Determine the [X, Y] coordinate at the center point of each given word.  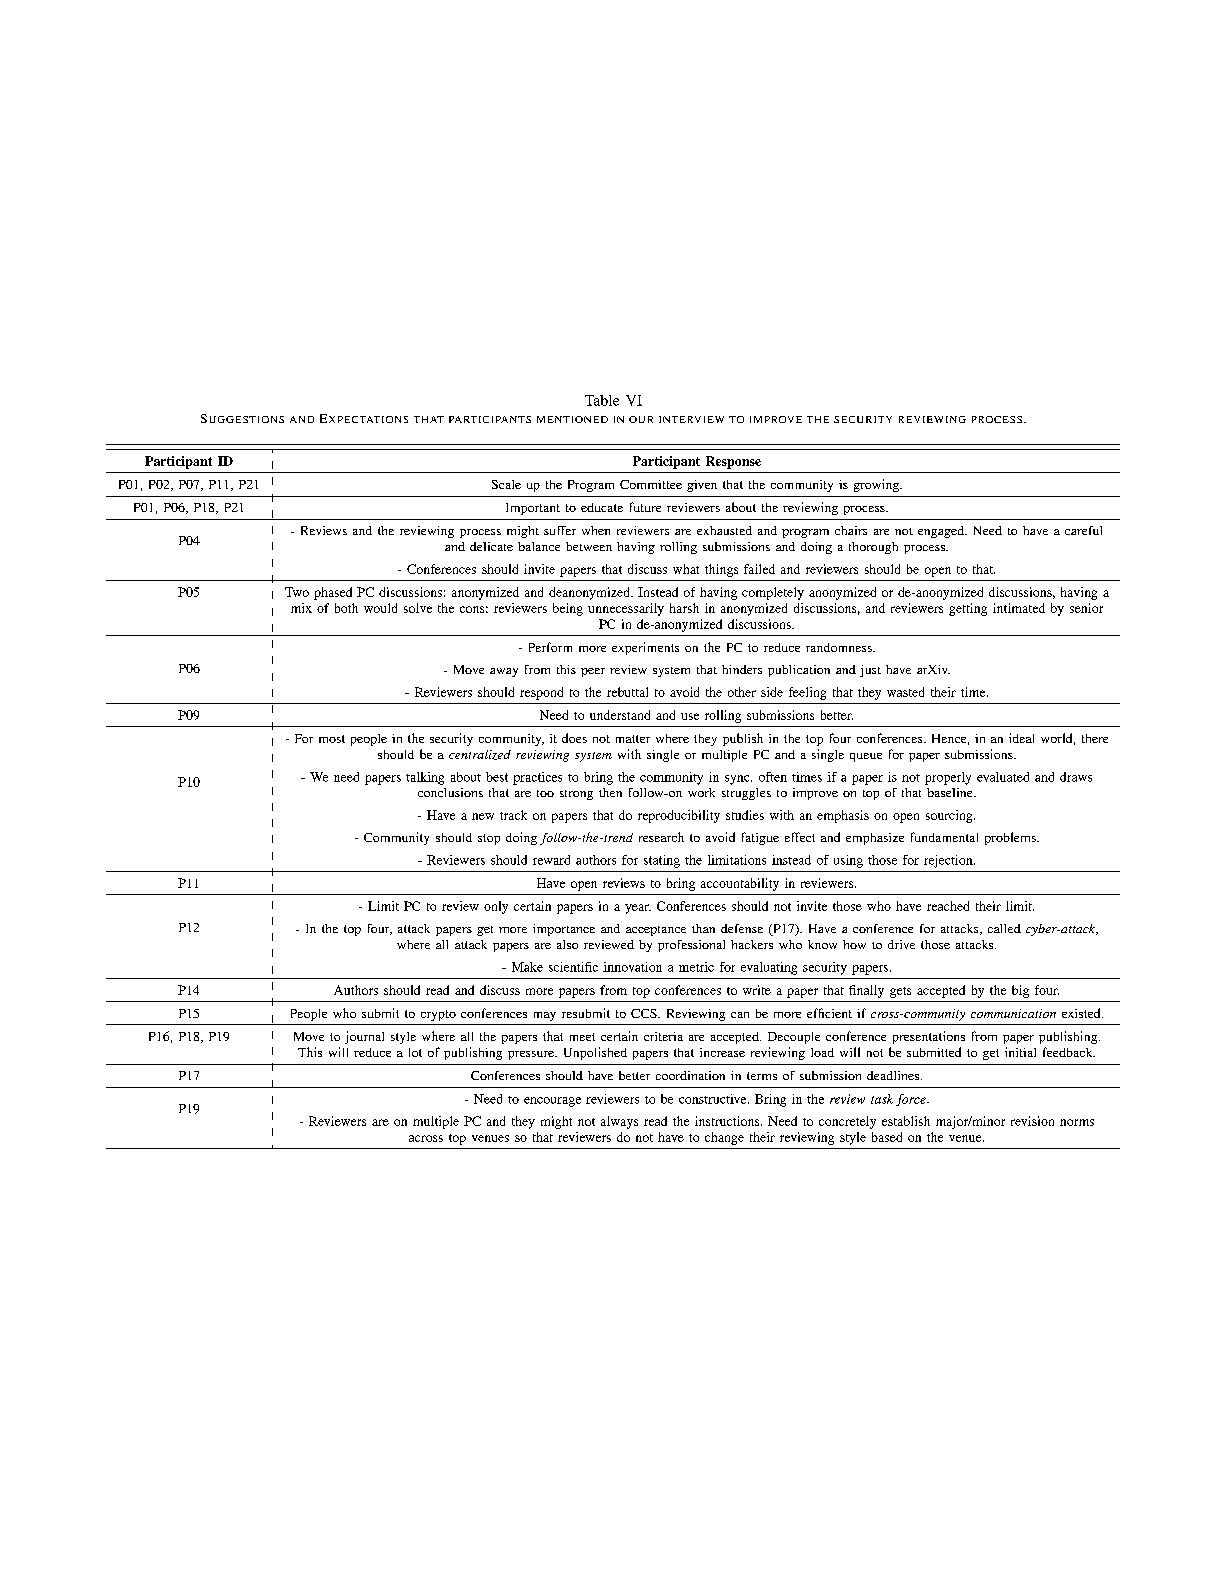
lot [415, 1052]
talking [425, 778]
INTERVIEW [691, 419]
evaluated [1003, 777]
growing [877, 485]
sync [738, 780]
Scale [506, 484]
